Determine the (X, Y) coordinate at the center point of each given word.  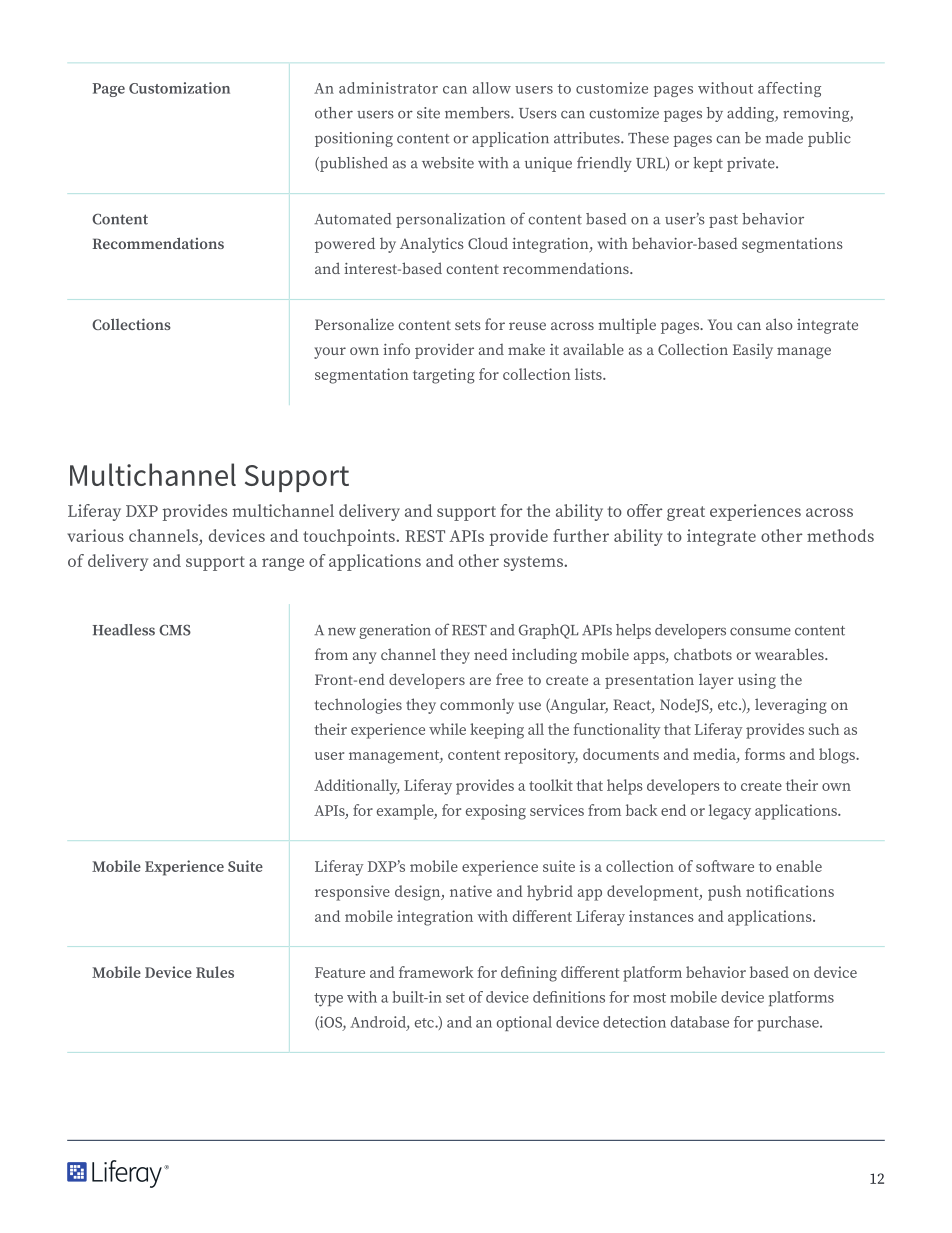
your (330, 353)
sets (468, 325)
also (779, 324)
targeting (444, 376)
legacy (730, 812)
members (478, 113)
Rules (215, 972)
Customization (179, 88)
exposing (496, 812)
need (491, 654)
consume (760, 631)
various (95, 535)
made (784, 138)
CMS (175, 630)
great (686, 513)
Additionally (356, 787)
